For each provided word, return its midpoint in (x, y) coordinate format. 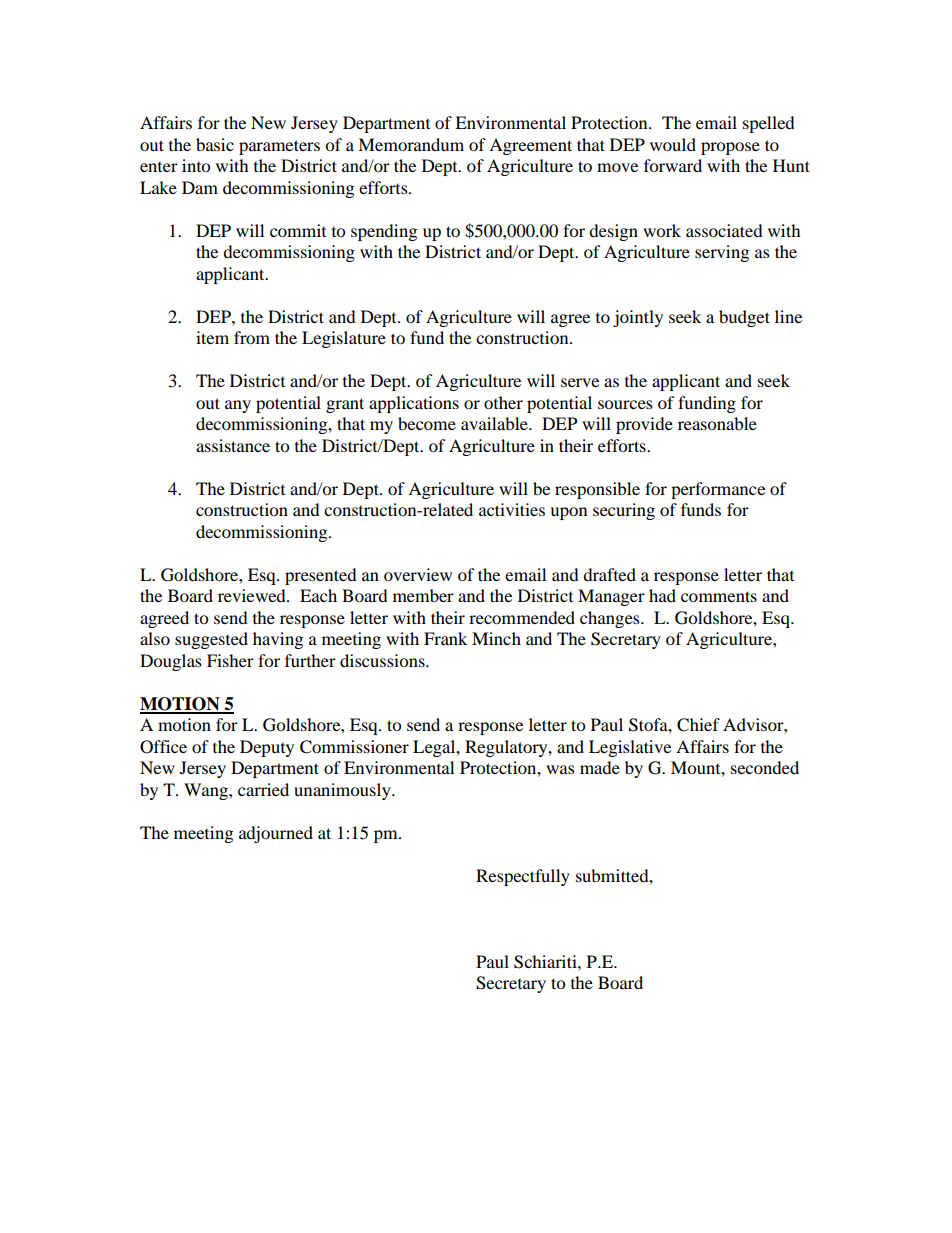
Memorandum (411, 144)
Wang (207, 791)
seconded (765, 767)
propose (730, 148)
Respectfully (523, 877)
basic (215, 144)
